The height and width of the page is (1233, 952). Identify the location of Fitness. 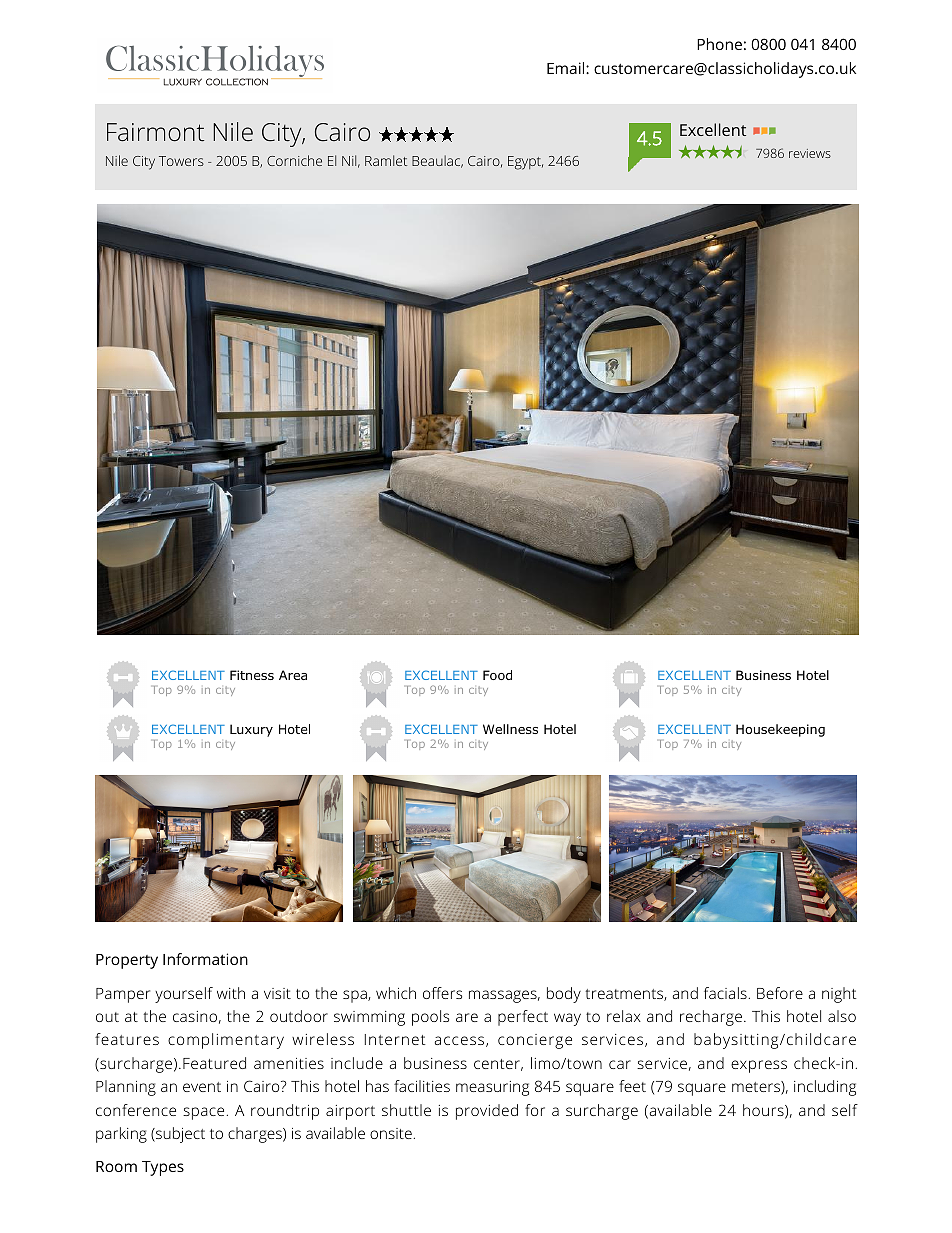
(252, 675).
